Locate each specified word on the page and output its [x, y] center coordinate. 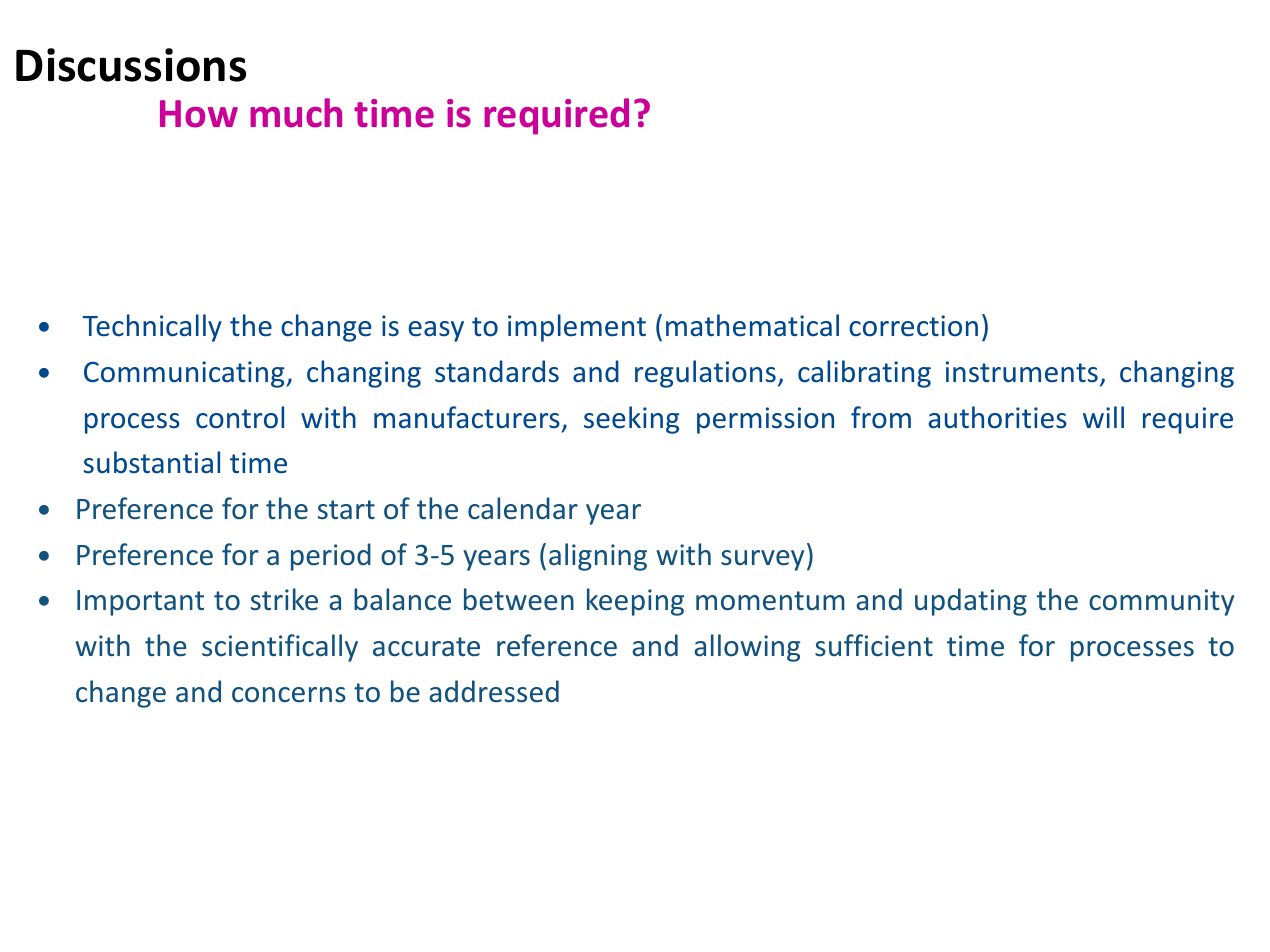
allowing [747, 648]
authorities [997, 417]
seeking [631, 420]
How [199, 114]
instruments [1022, 372]
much [296, 113]
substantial [152, 462]
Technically [152, 328]
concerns [289, 695]
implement [577, 328]
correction [913, 326]
